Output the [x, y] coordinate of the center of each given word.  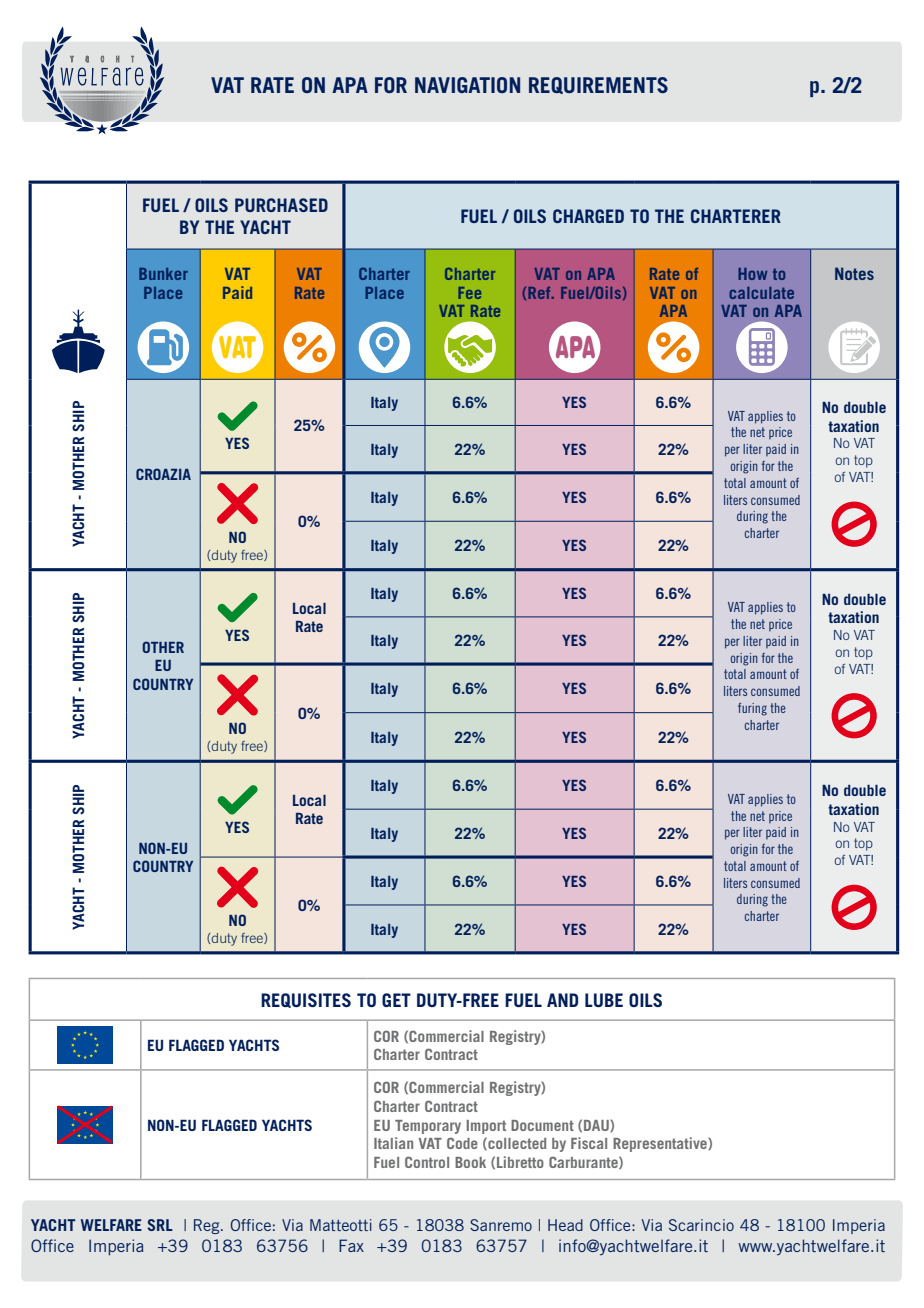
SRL [160, 1225]
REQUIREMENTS [598, 85]
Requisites [306, 1000]
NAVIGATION [467, 85]
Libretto [520, 1162]
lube [604, 1000]
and [562, 1000]
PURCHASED [281, 205]
